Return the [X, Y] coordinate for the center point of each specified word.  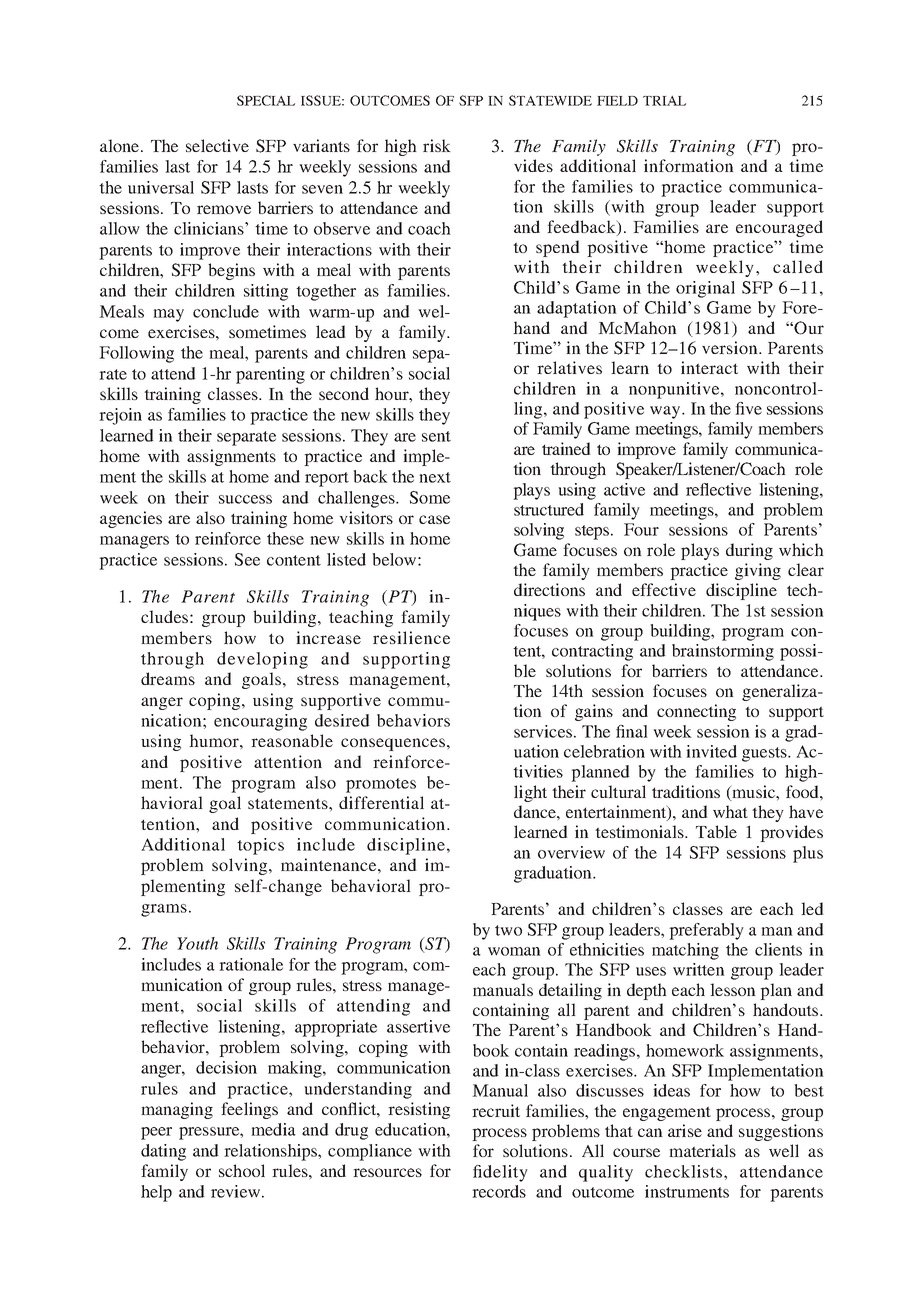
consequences [393, 744]
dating [163, 1152]
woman [514, 951]
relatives [569, 367]
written [699, 969]
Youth [197, 943]
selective [217, 145]
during [749, 551]
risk [437, 145]
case [434, 519]
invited [711, 751]
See [247, 559]
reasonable [292, 740]
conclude [226, 311]
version [731, 347]
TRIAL [664, 101]
